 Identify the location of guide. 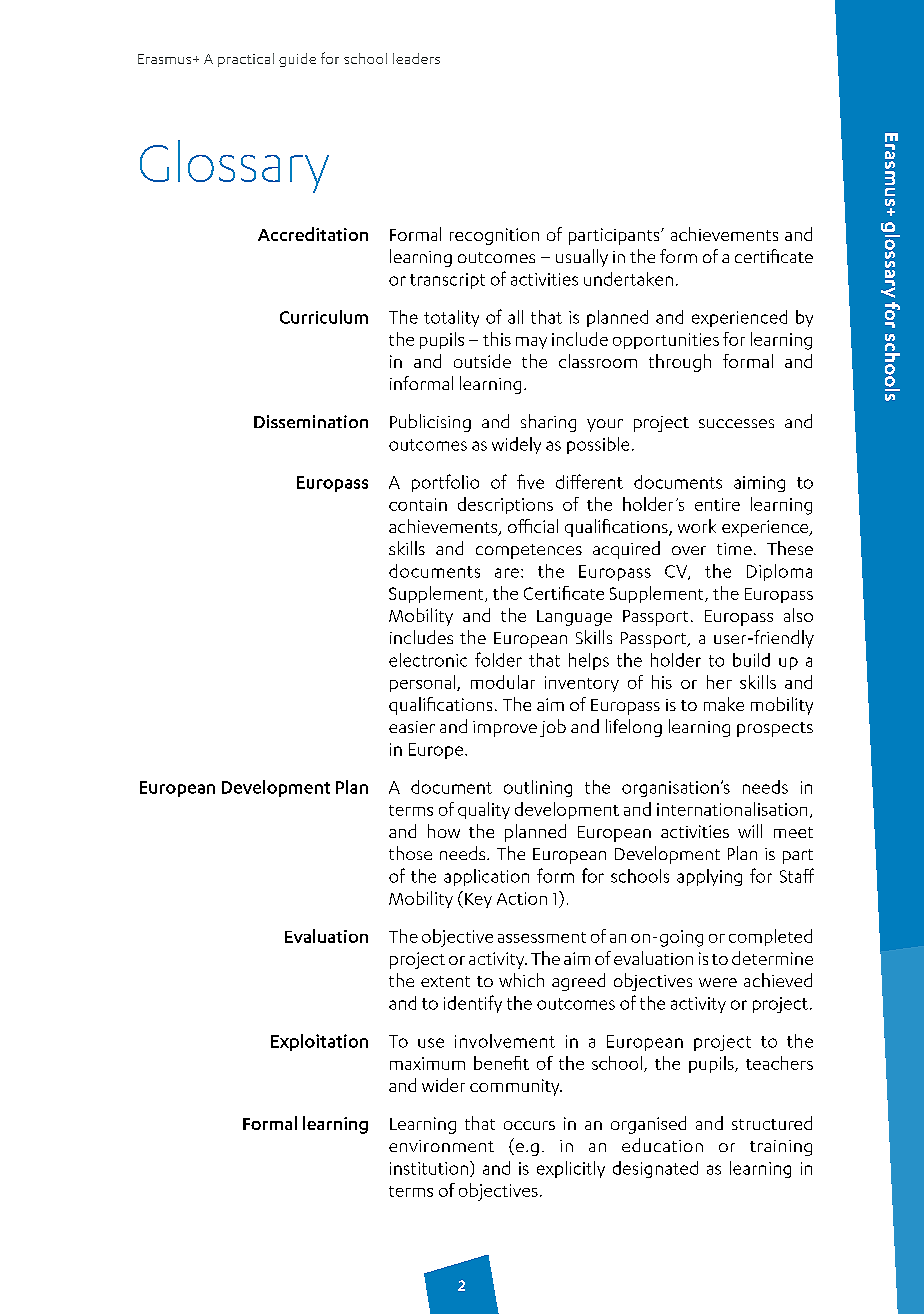
(297, 60).
